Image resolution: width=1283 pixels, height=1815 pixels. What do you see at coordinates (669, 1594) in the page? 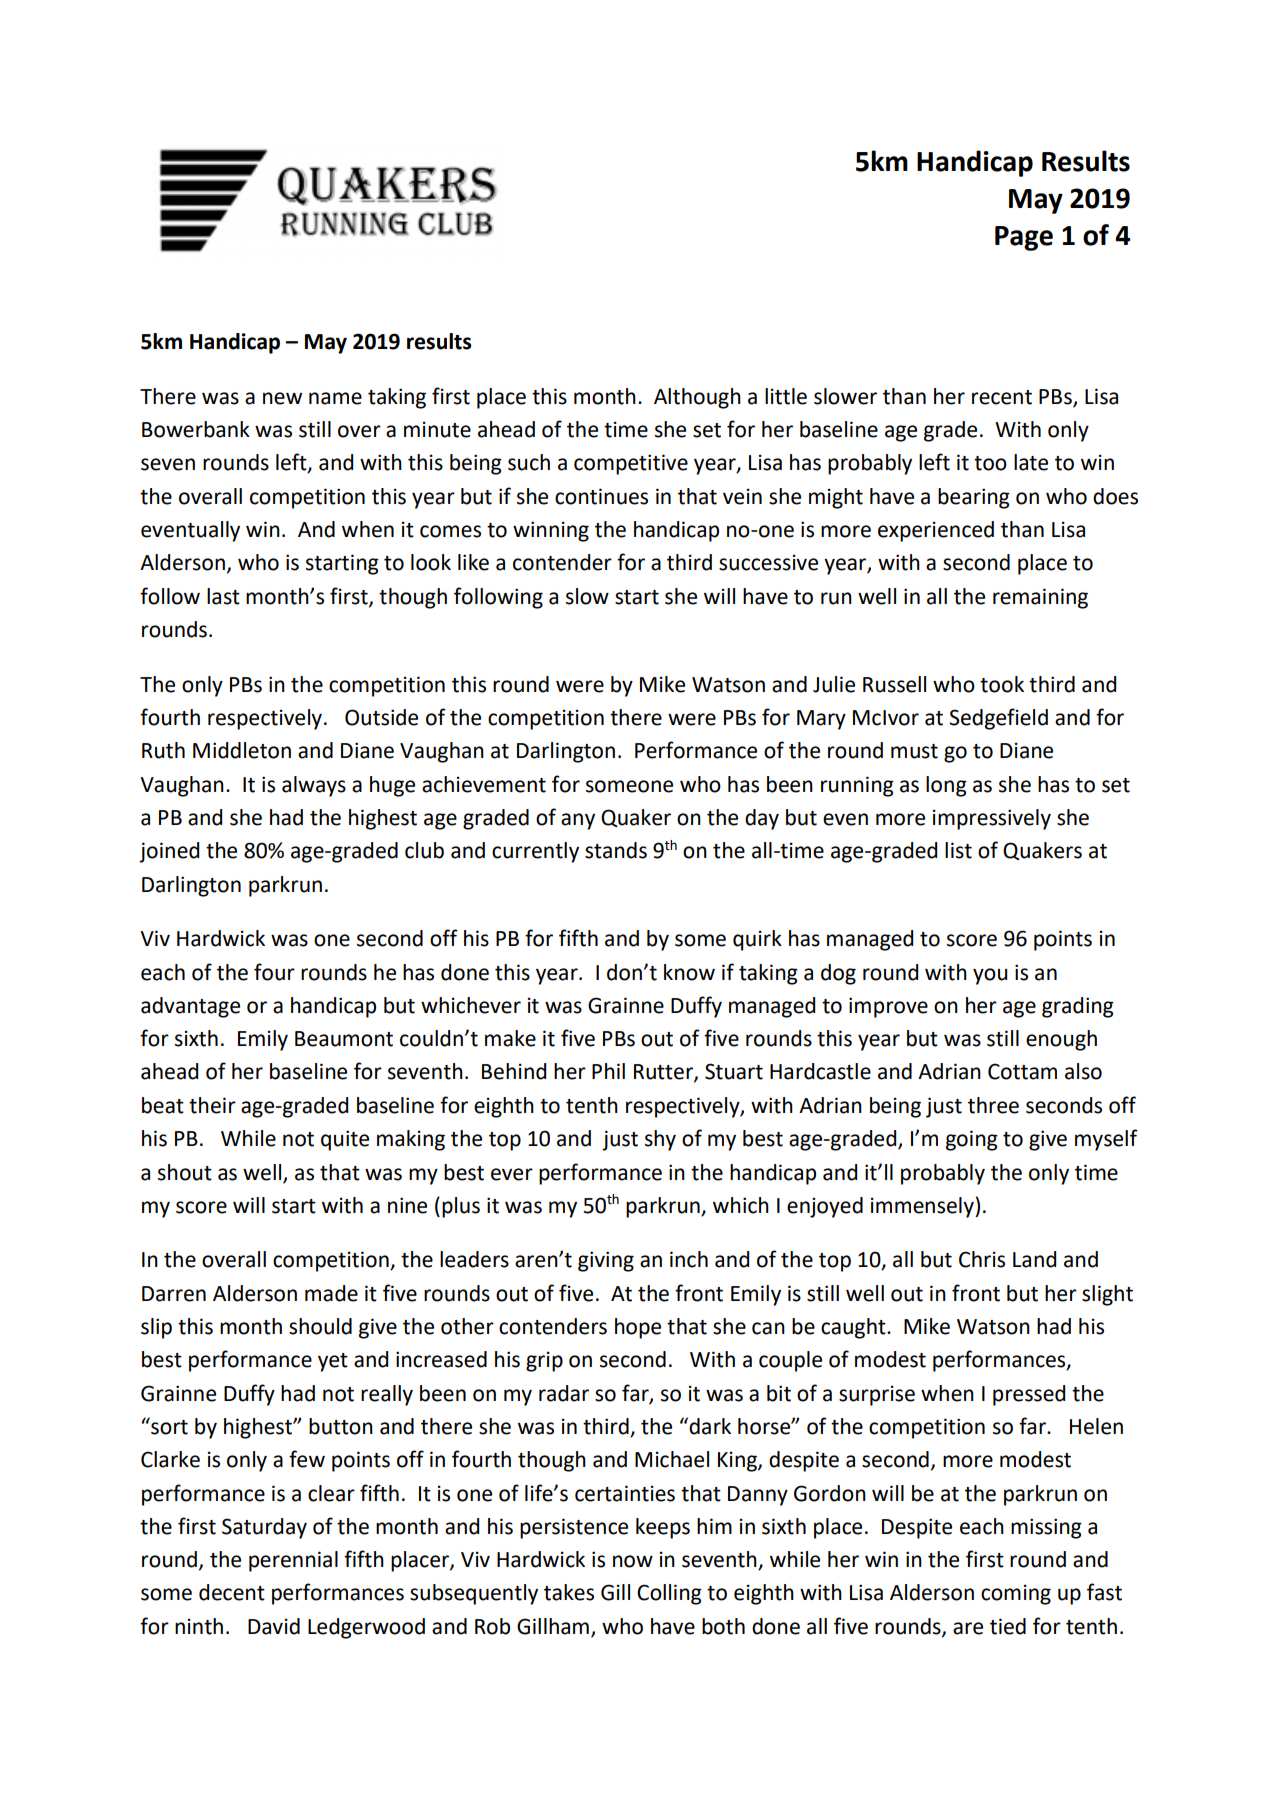
I see `Colling` at bounding box center [669, 1594].
